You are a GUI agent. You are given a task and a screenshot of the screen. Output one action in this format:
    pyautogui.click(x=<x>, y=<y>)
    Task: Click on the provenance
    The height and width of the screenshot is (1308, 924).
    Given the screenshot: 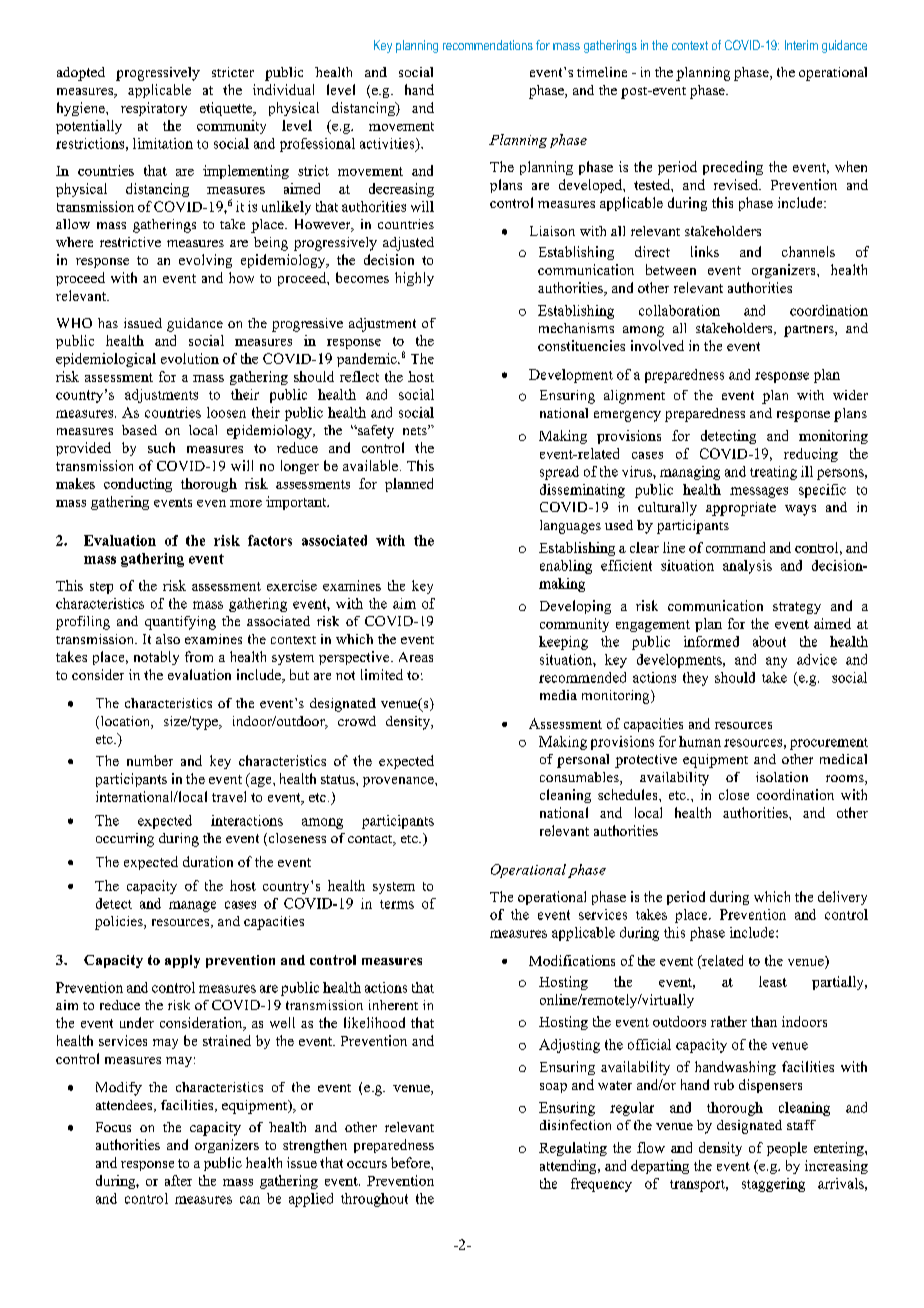 What is the action you would take?
    pyautogui.click(x=399, y=782)
